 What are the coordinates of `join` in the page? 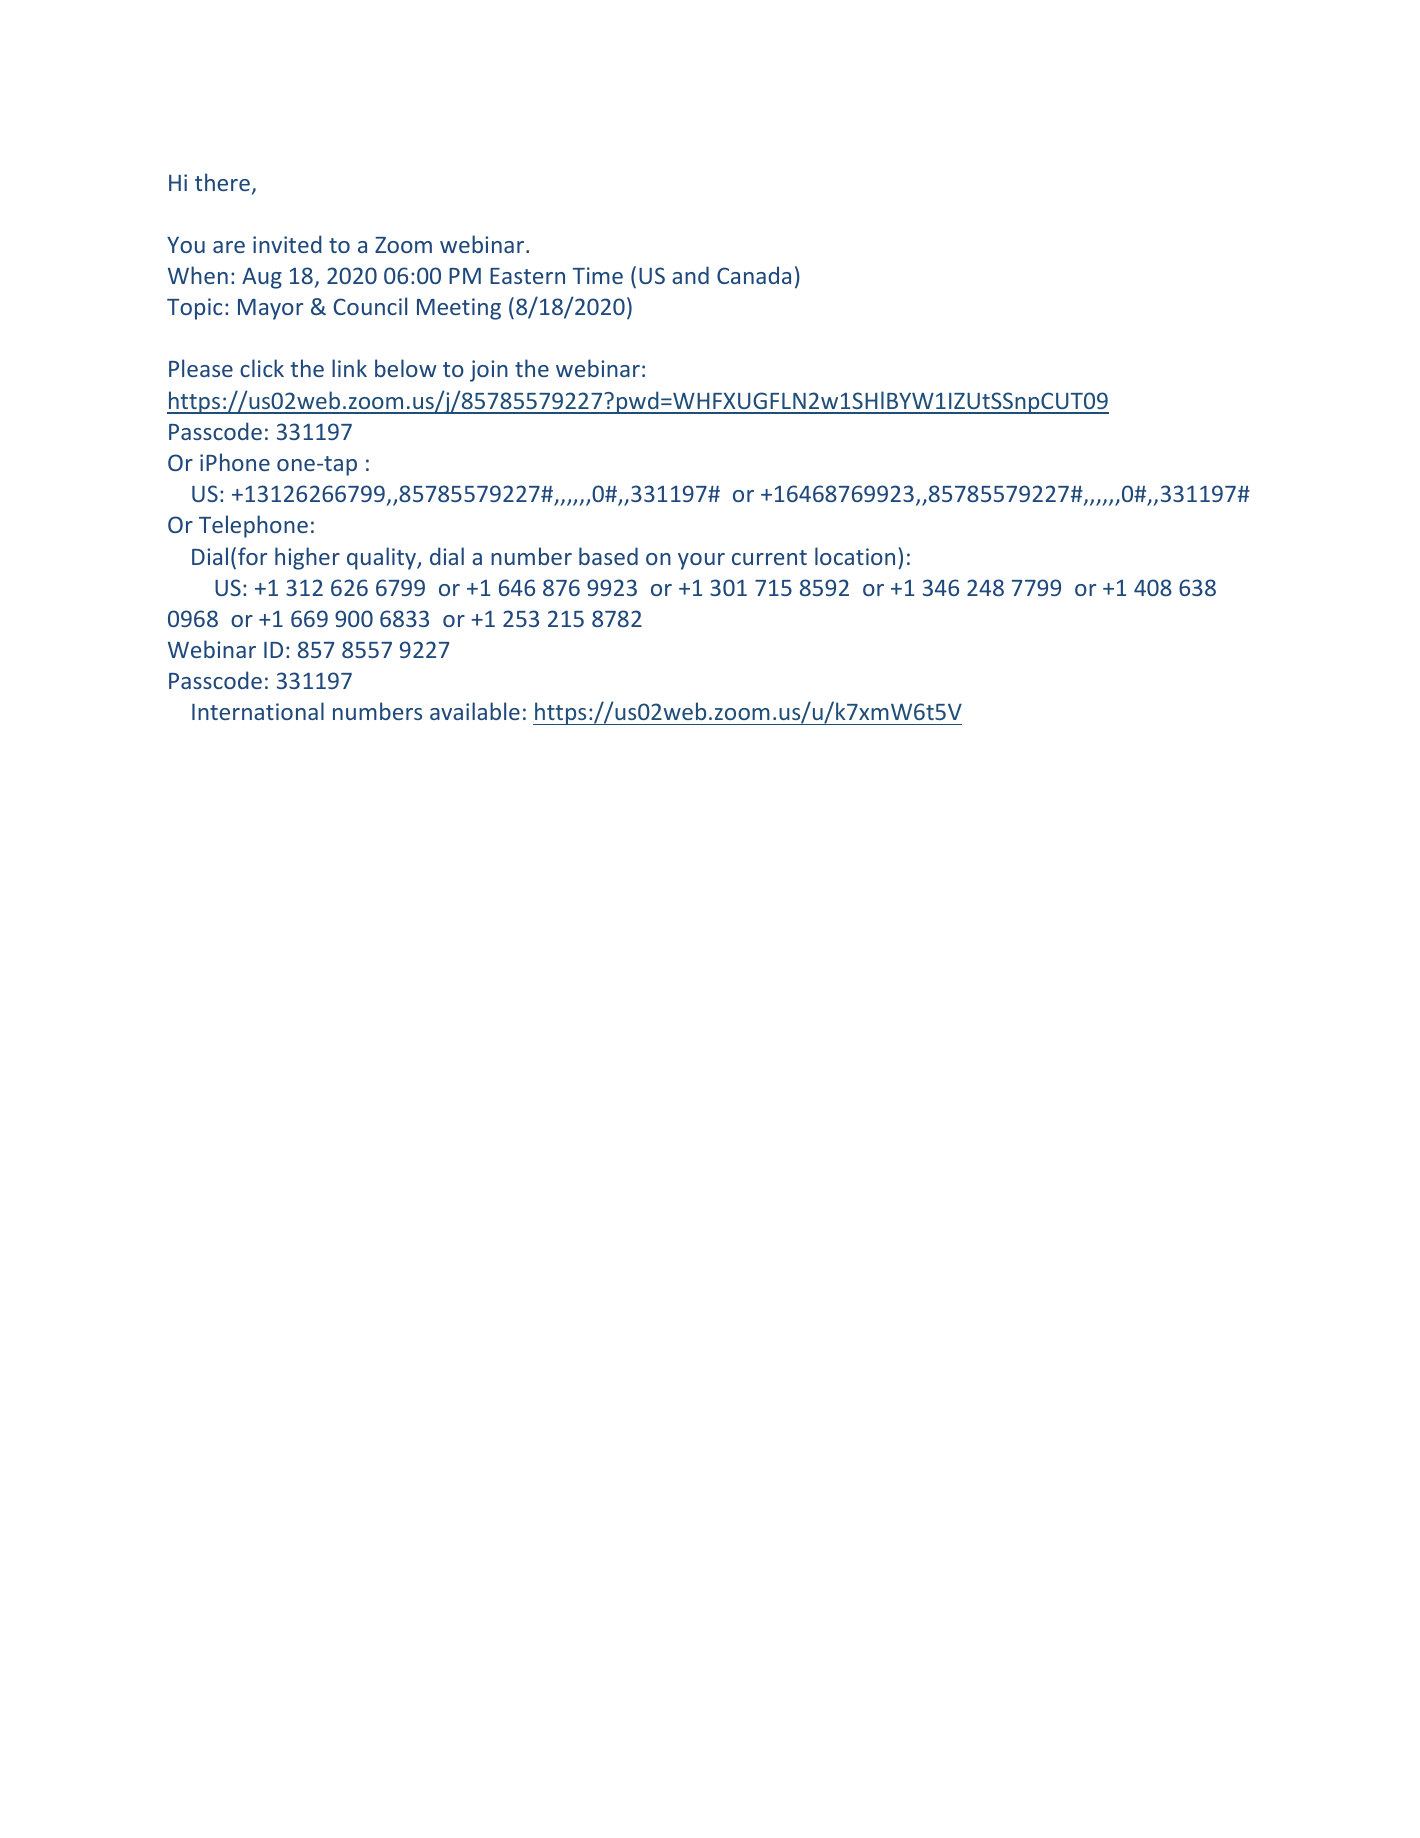 It's located at (489, 371).
